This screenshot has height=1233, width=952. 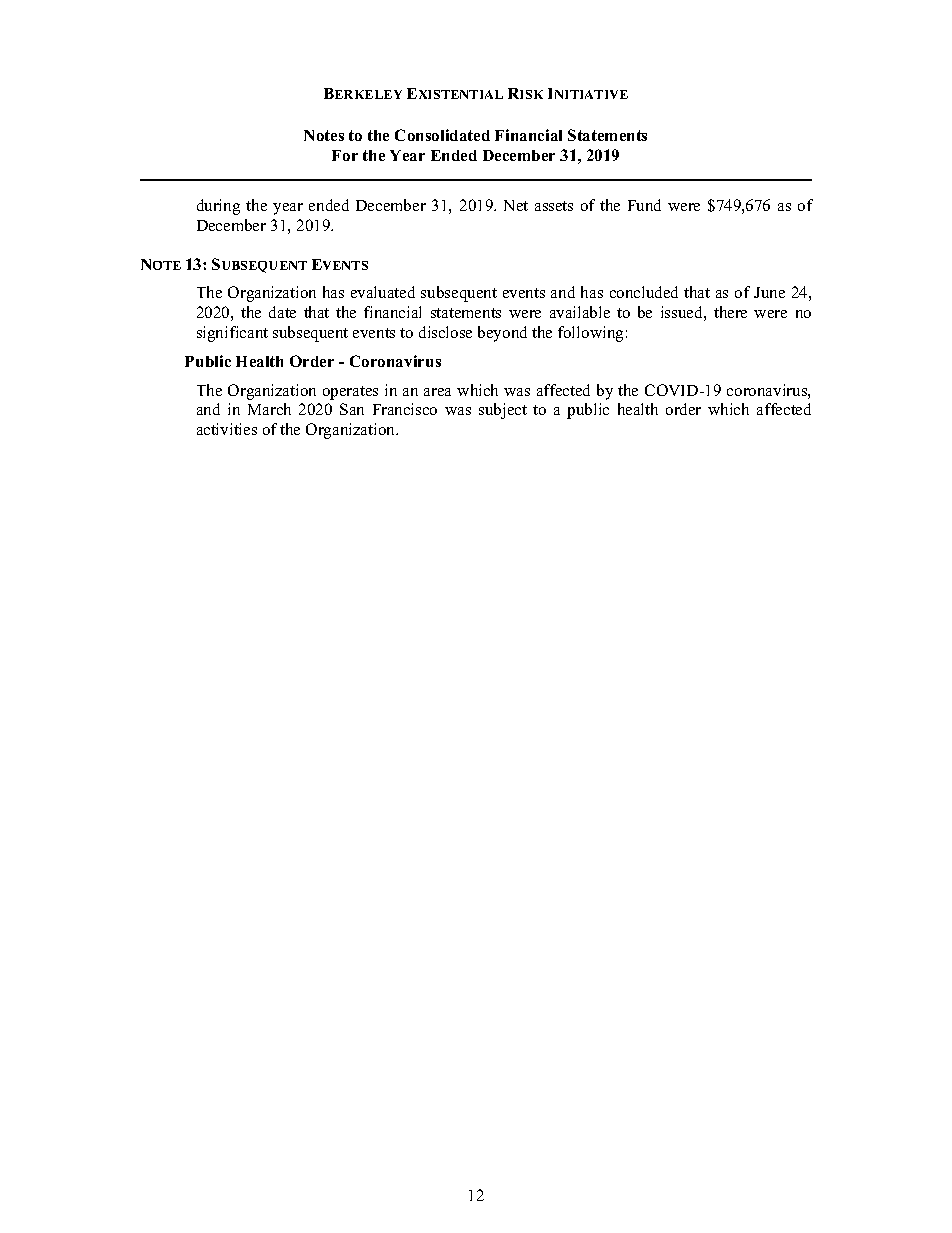 What do you see at coordinates (516, 205) in the screenshot?
I see `Net` at bounding box center [516, 205].
